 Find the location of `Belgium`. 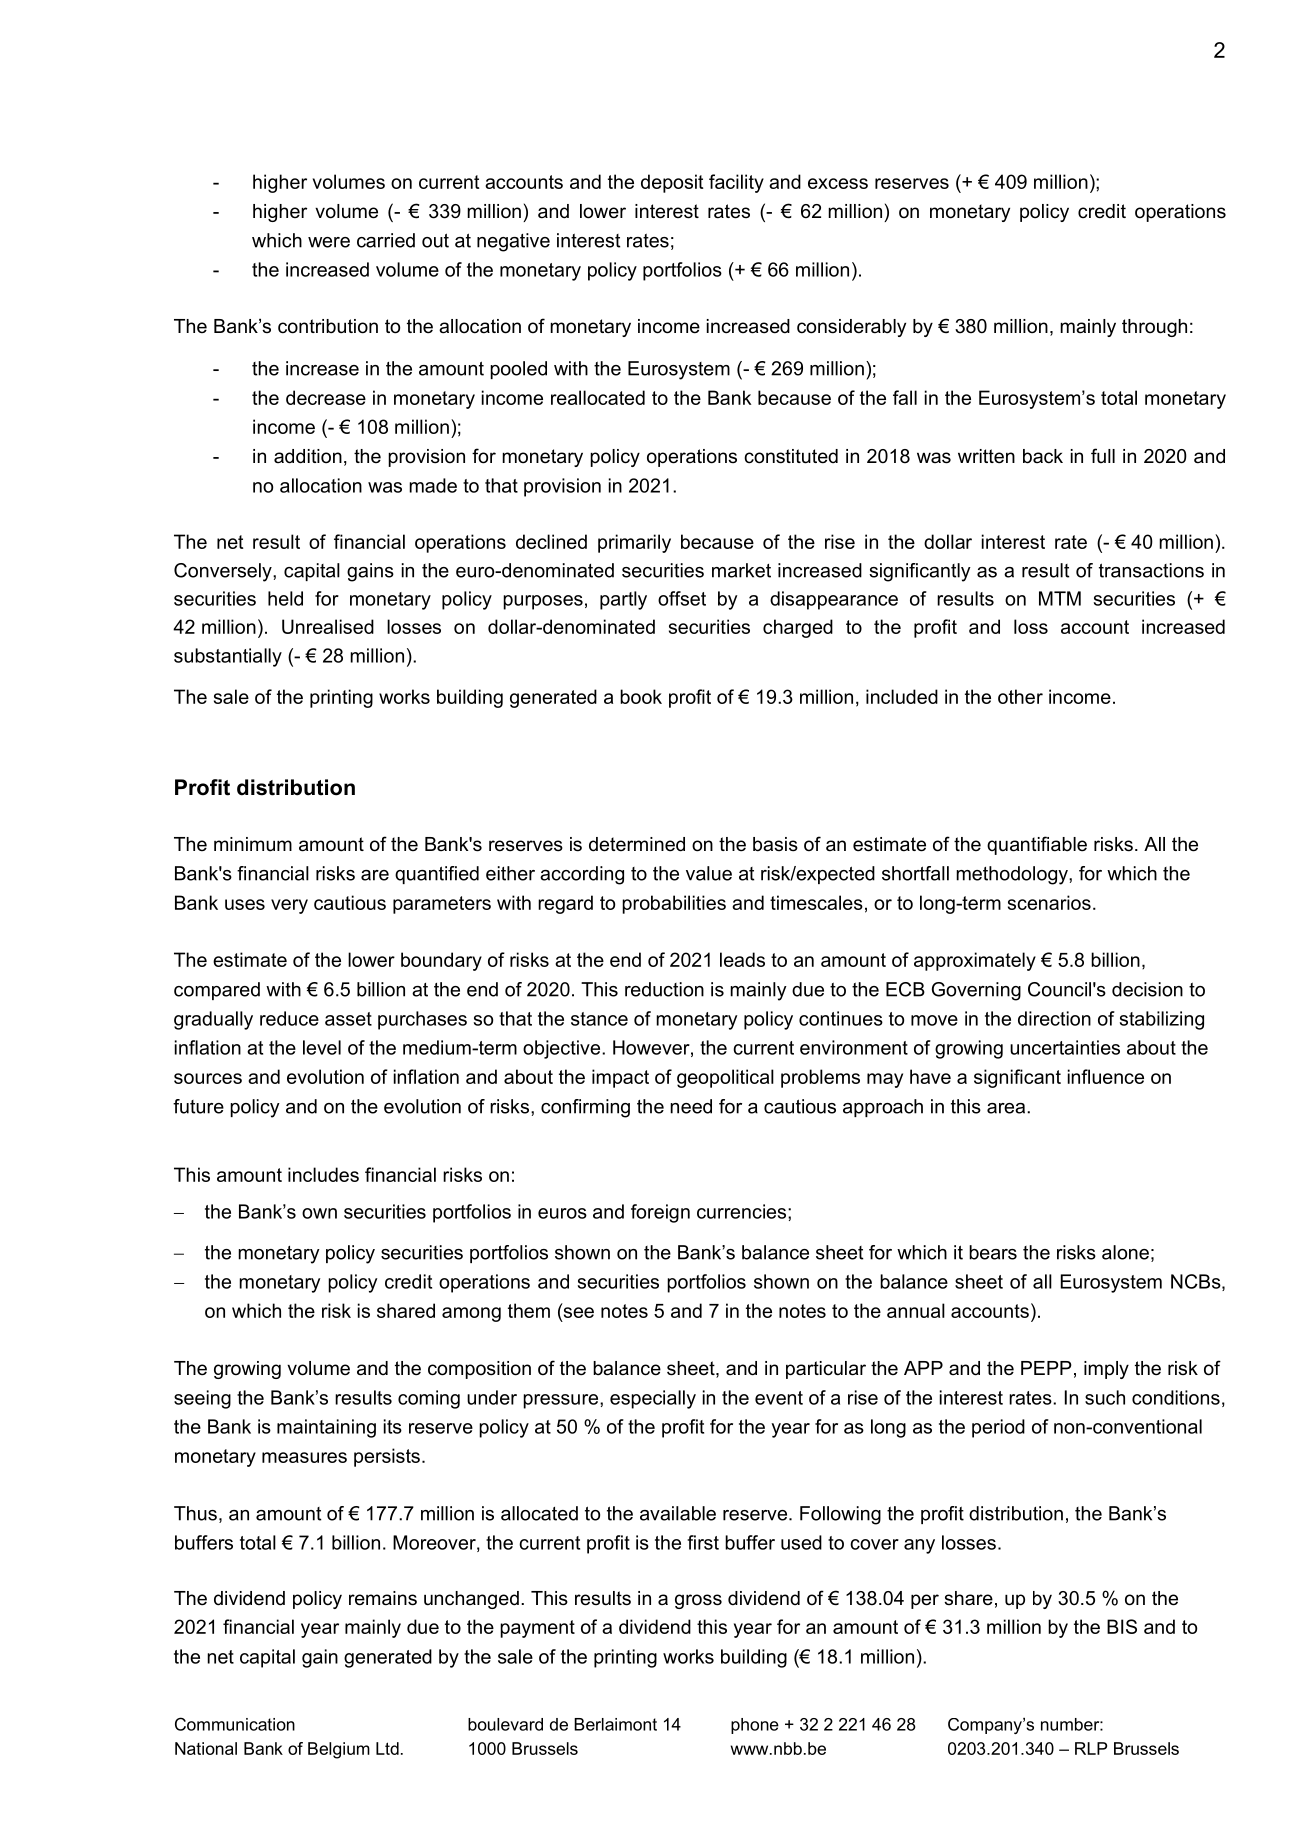

Belgium is located at coordinates (339, 1750).
